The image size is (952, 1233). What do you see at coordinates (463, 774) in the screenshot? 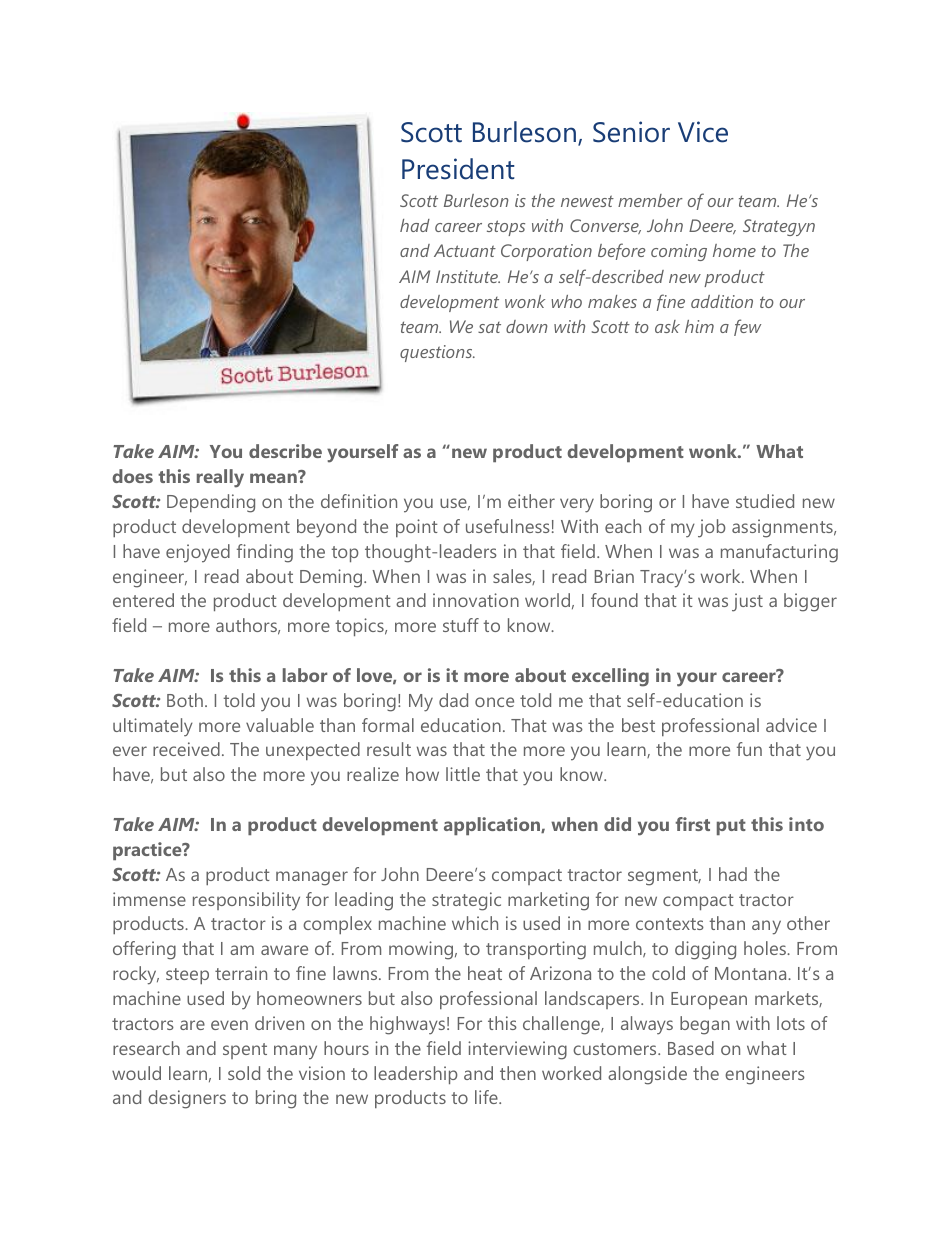
I see `little` at bounding box center [463, 774].
